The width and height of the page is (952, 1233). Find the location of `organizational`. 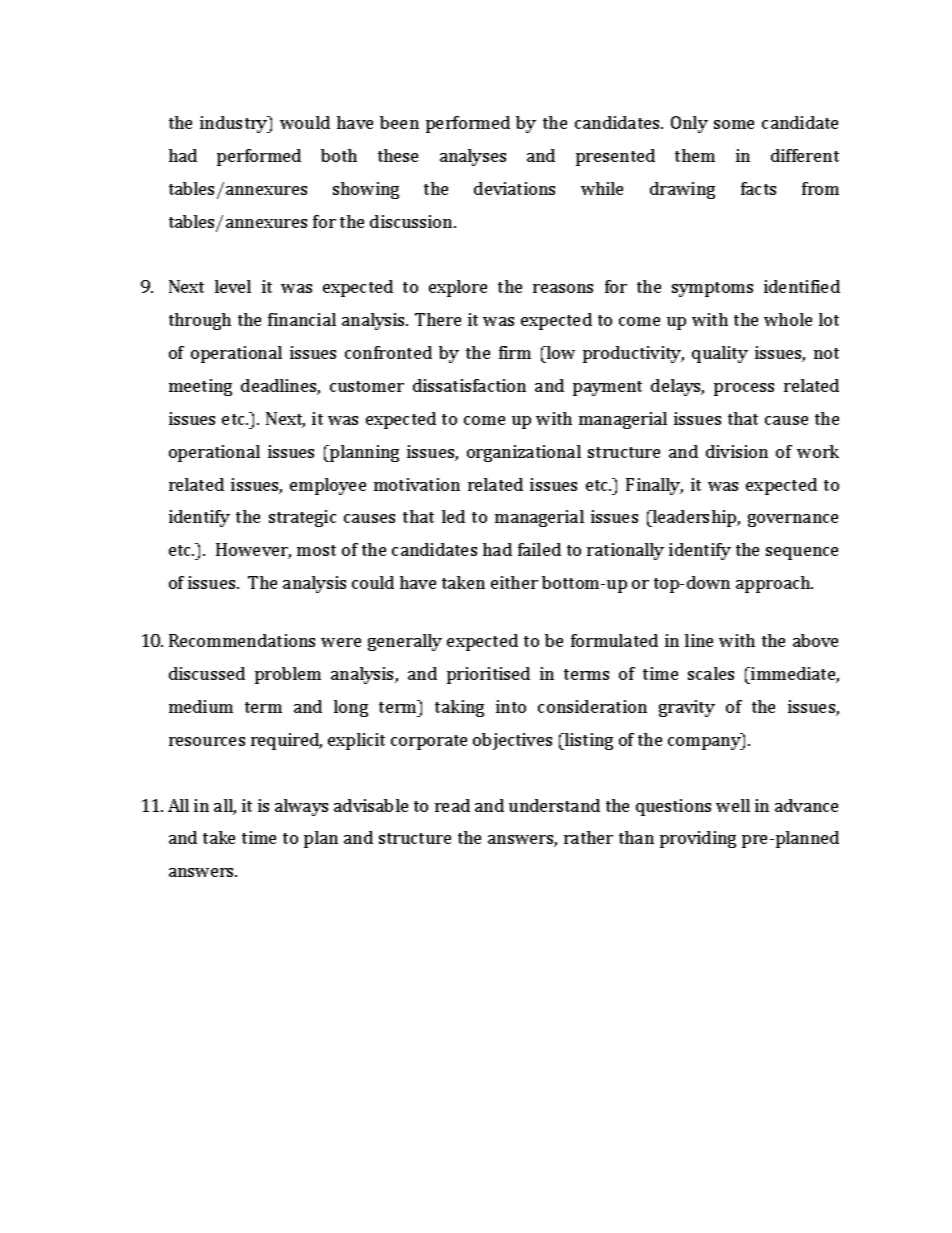

organizational is located at coordinates (524, 453).
